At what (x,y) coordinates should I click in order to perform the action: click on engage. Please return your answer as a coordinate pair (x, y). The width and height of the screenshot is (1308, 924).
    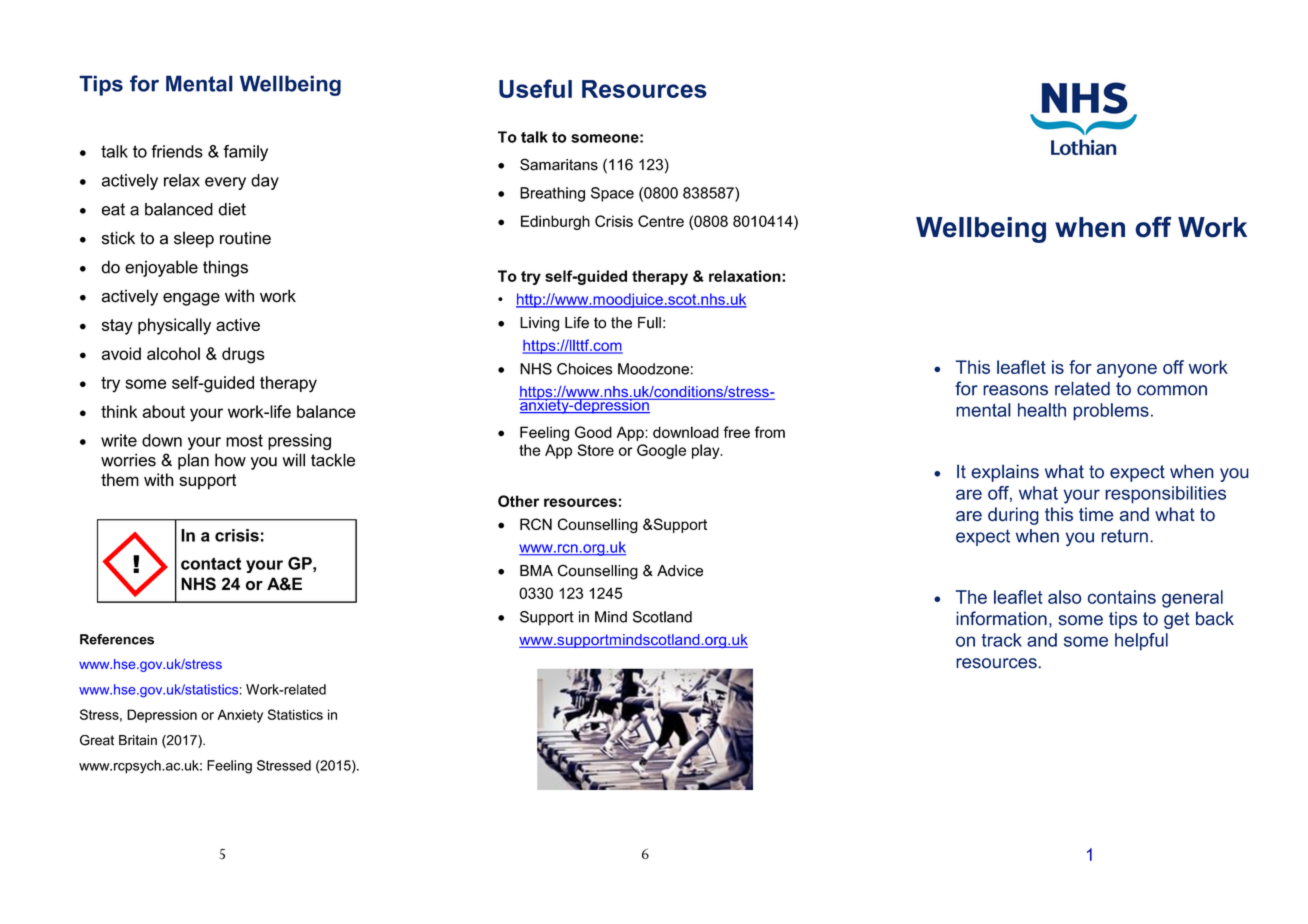
    Looking at the image, I should click on (191, 299).
